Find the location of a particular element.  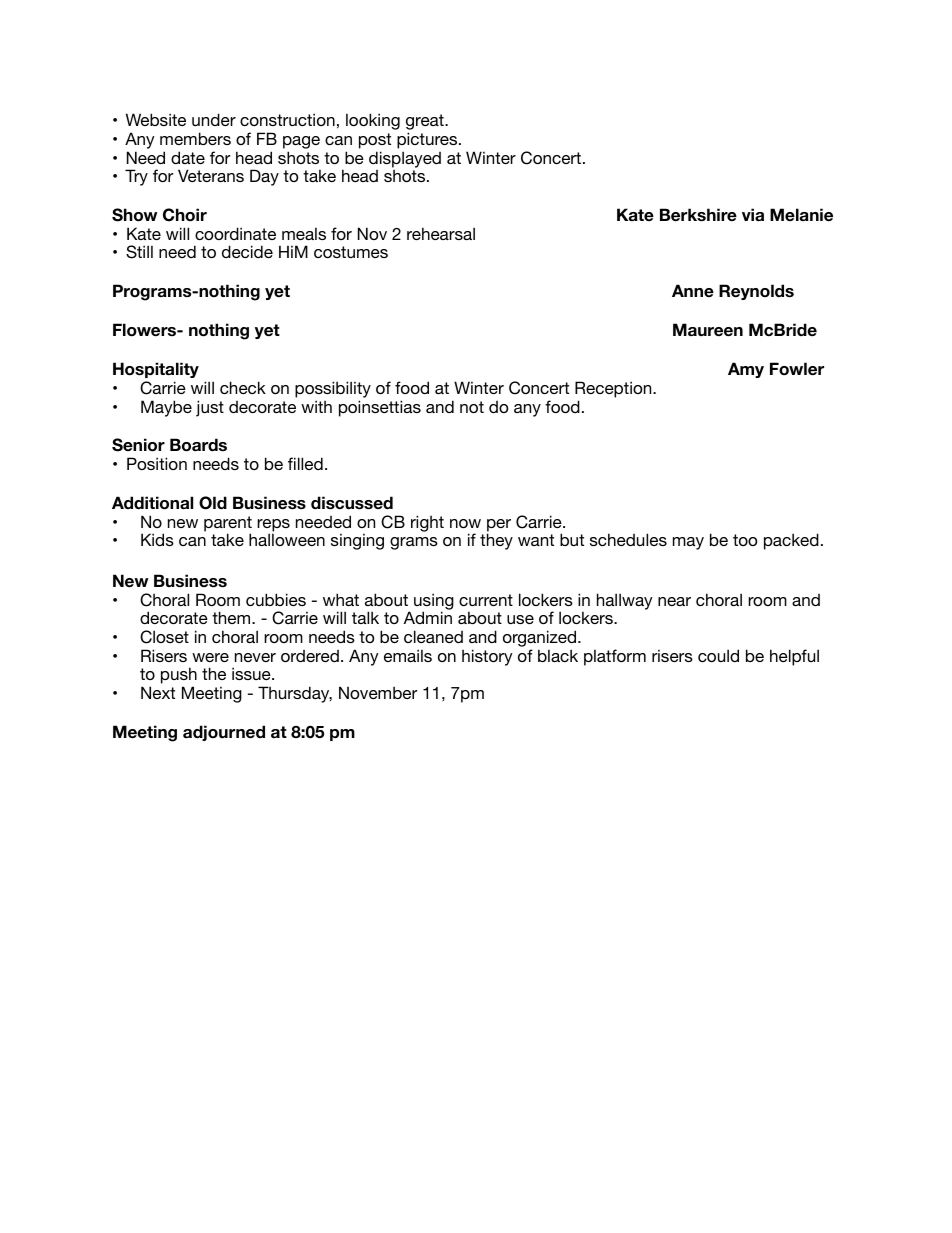

push is located at coordinates (179, 677).
